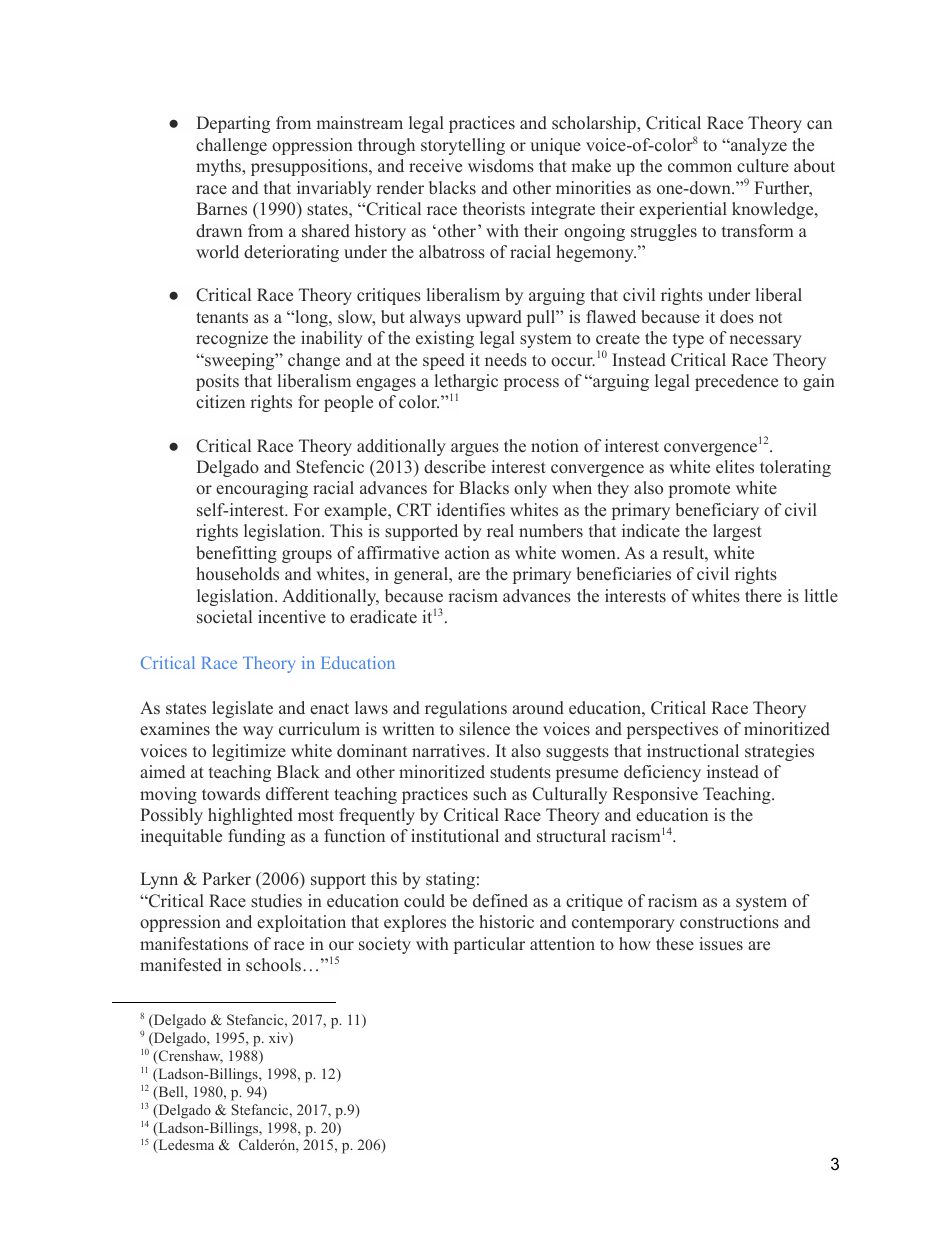 The width and height of the screenshot is (952, 1233). What do you see at coordinates (500, 530) in the screenshot?
I see `real` at bounding box center [500, 530].
